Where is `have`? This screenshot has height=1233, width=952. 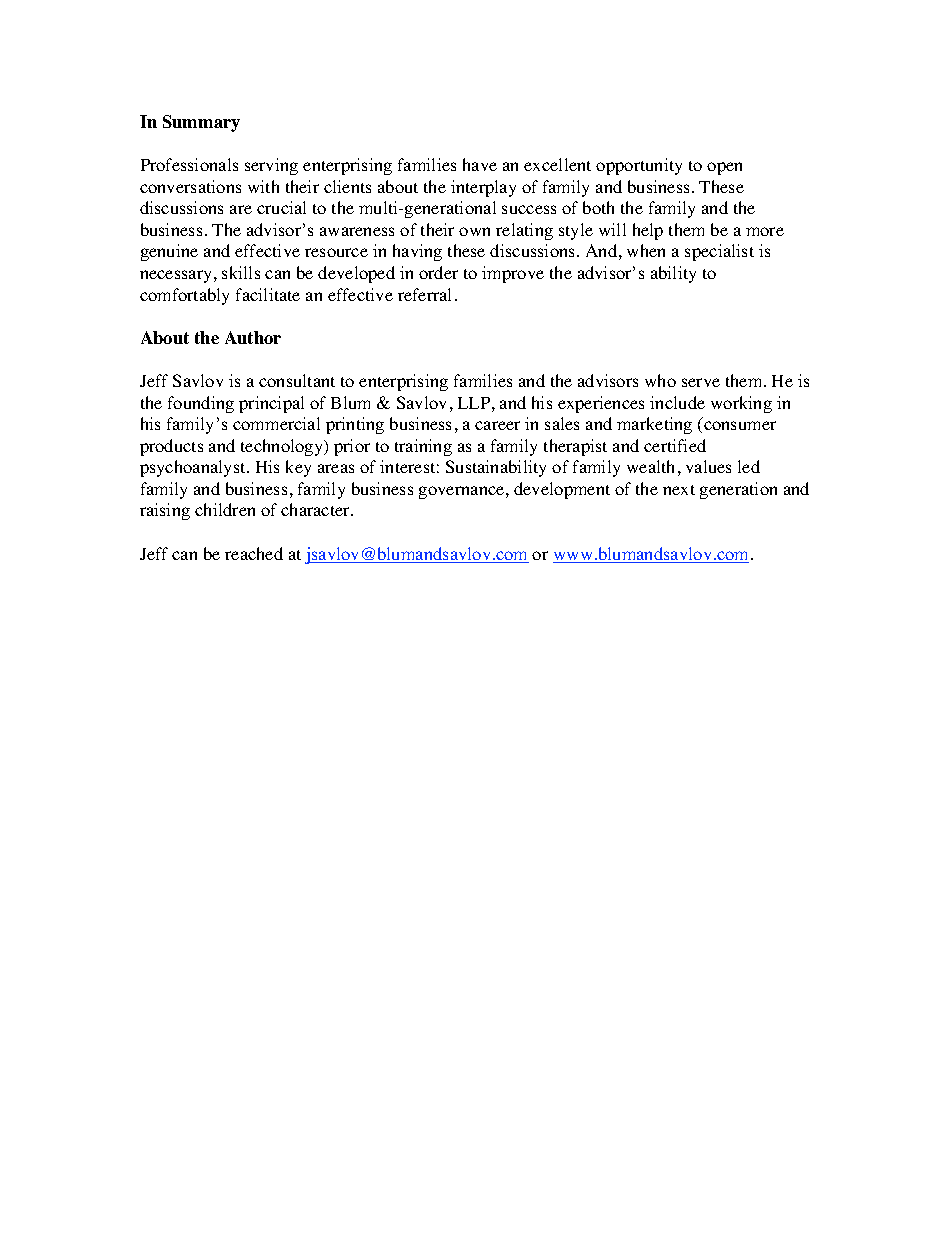
have is located at coordinates (480, 164).
